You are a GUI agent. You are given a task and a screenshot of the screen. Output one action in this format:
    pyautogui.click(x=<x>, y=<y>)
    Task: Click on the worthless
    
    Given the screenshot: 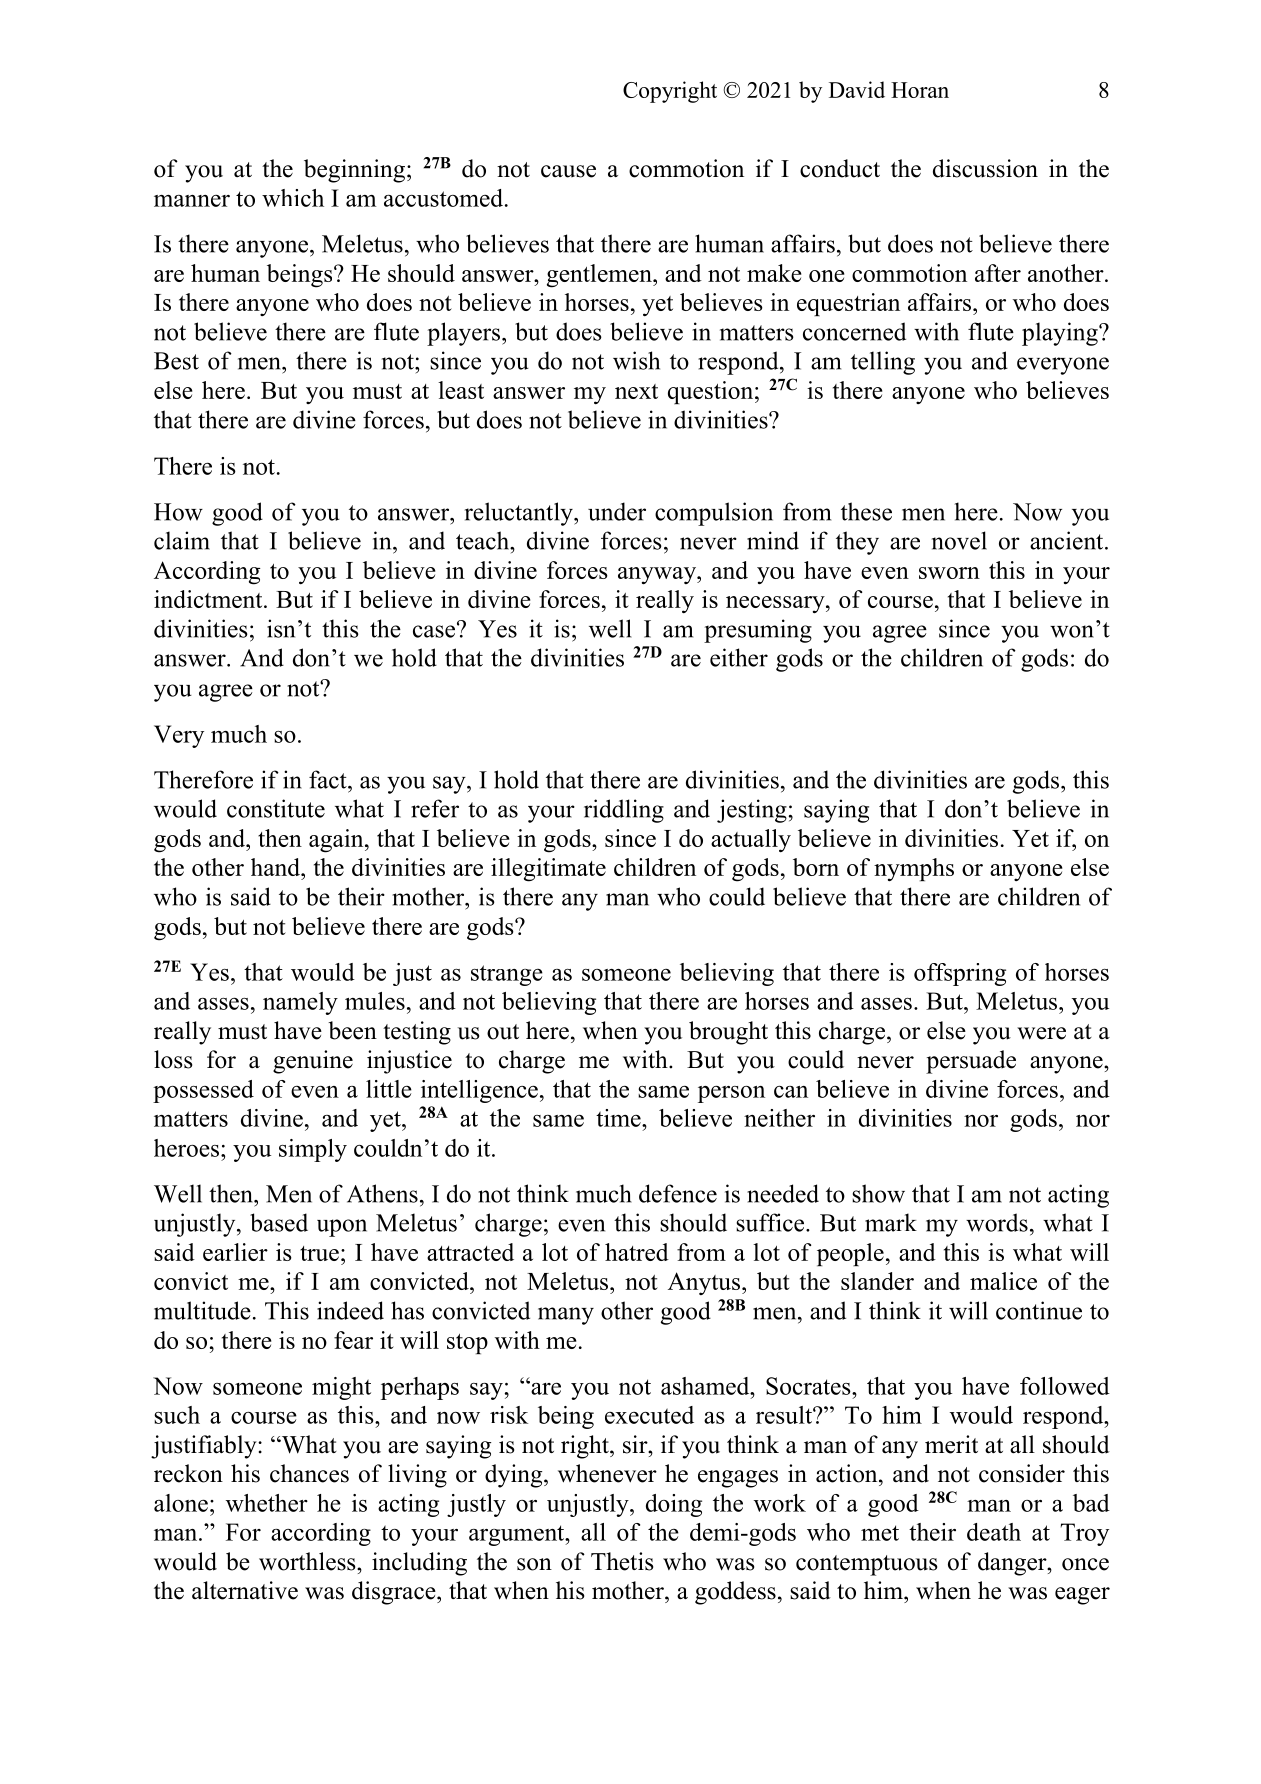 What is the action you would take?
    pyautogui.click(x=308, y=1561)
